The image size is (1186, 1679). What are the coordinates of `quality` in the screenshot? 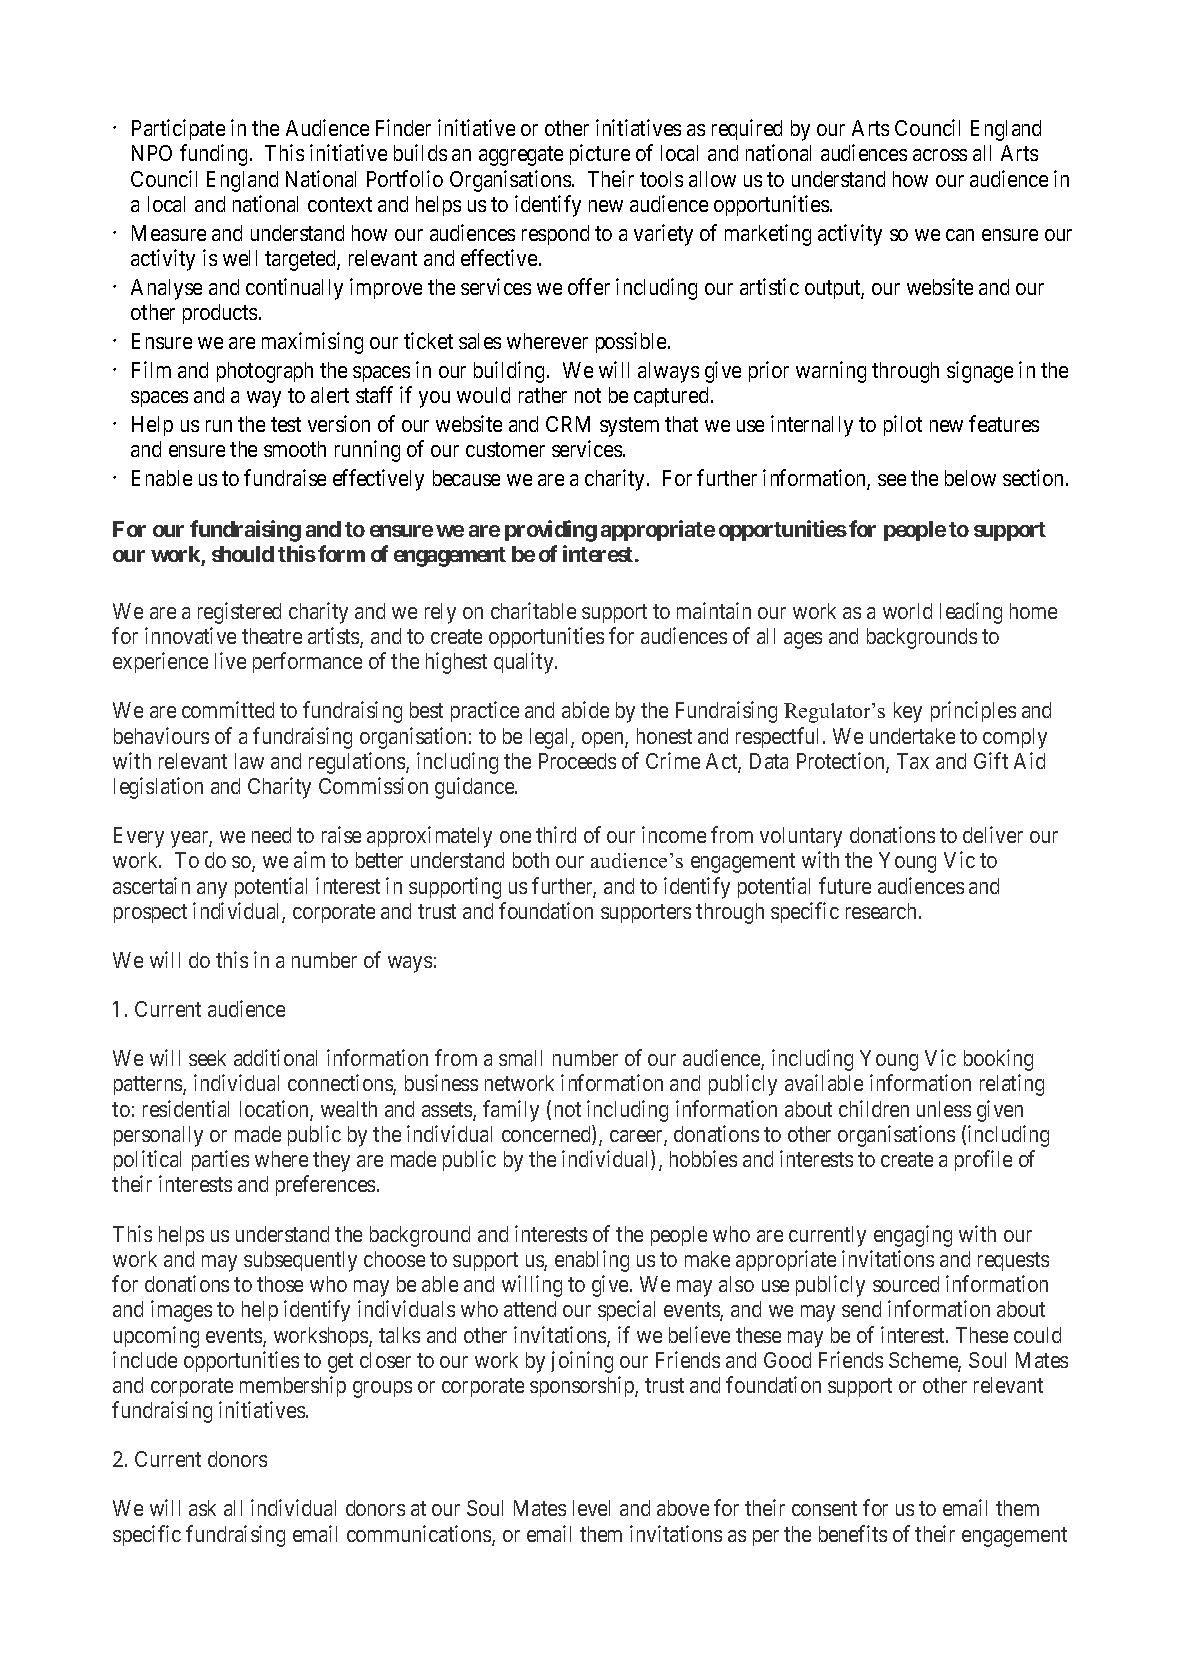 It's located at (525, 663).
